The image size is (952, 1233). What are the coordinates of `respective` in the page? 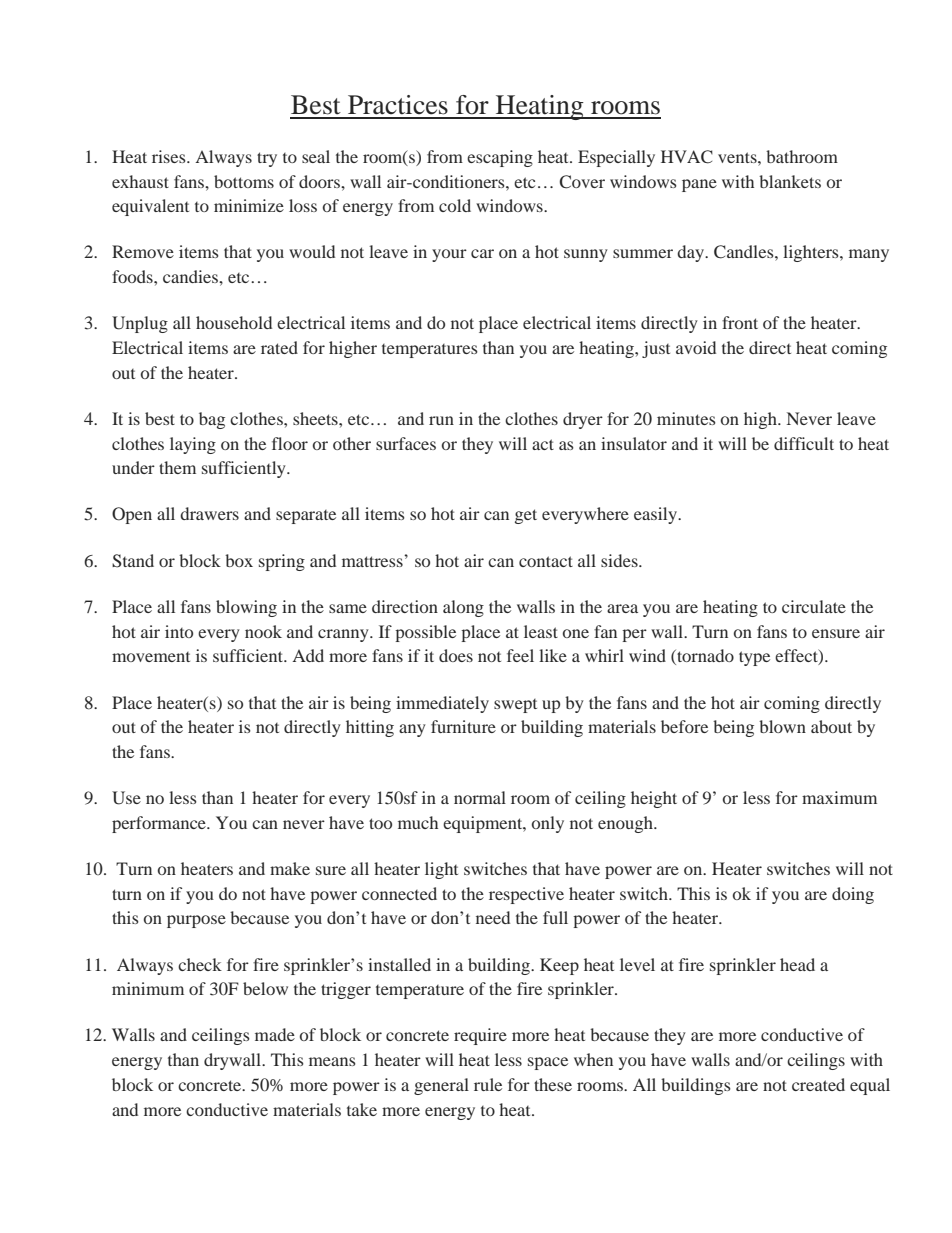 It's located at (526, 895).
